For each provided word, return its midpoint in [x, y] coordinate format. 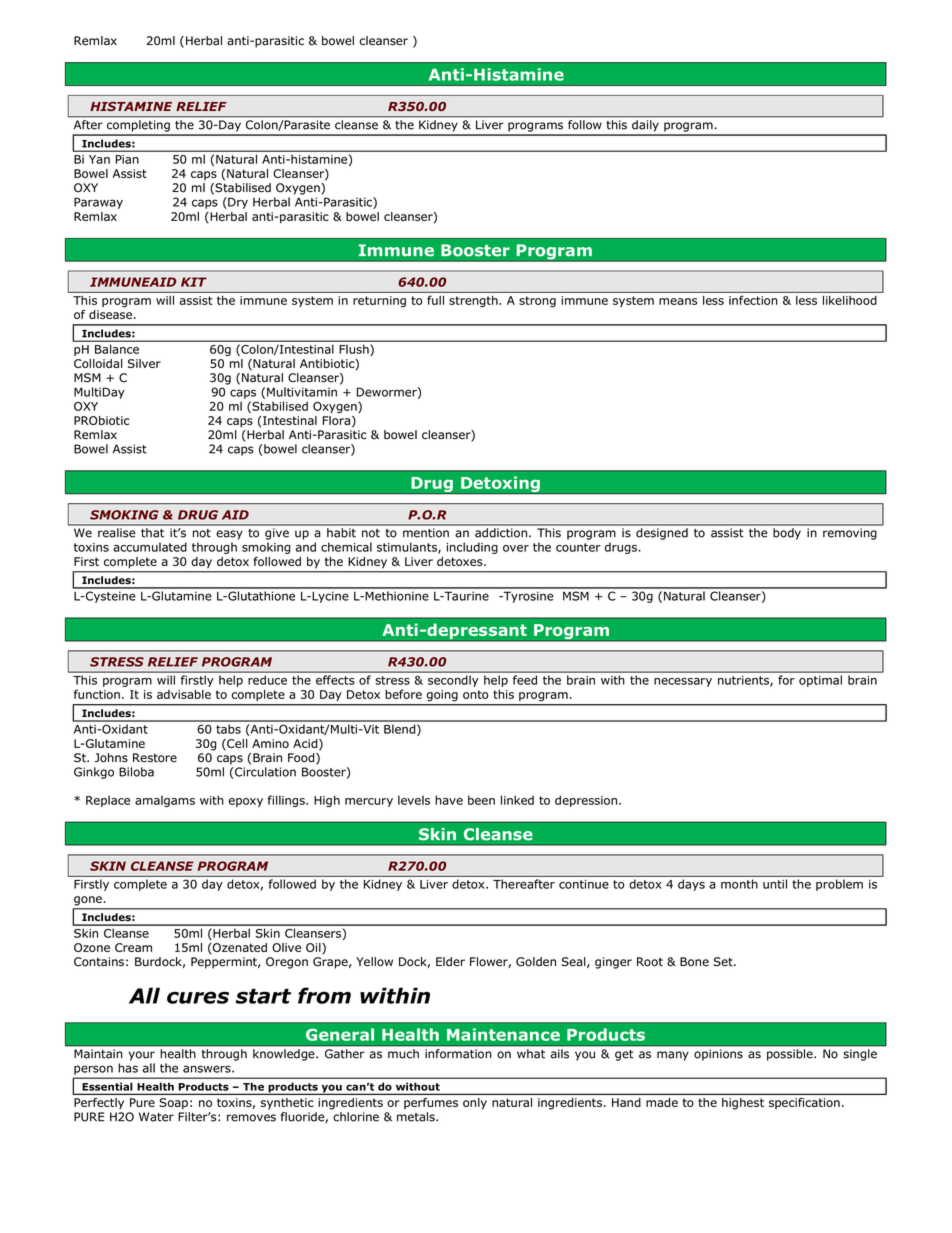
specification [804, 1103]
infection [753, 300]
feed [525, 680]
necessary [683, 682]
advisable [184, 694]
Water [156, 1117]
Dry [237, 203]
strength [474, 301]
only [475, 1103]
